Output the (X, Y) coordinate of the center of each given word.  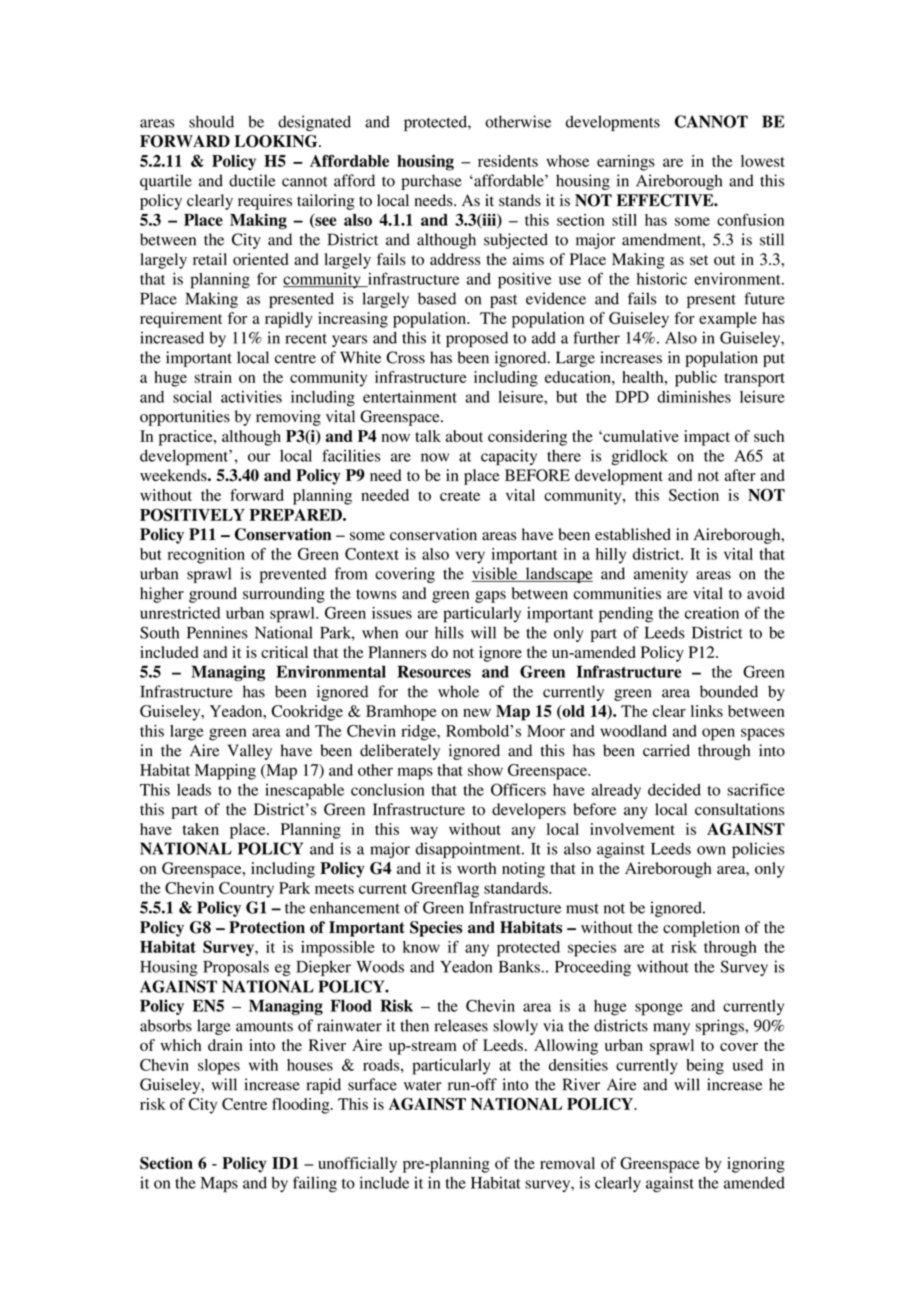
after (740, 475)
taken (200, 829)
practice (187, 438)
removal (567, 1163)
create (460, 496)
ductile (252, 180)
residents (508, 161)
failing (315, 1184)
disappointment (469, 850)
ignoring (756, 1165)
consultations (739, 809)
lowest (763, 161)
